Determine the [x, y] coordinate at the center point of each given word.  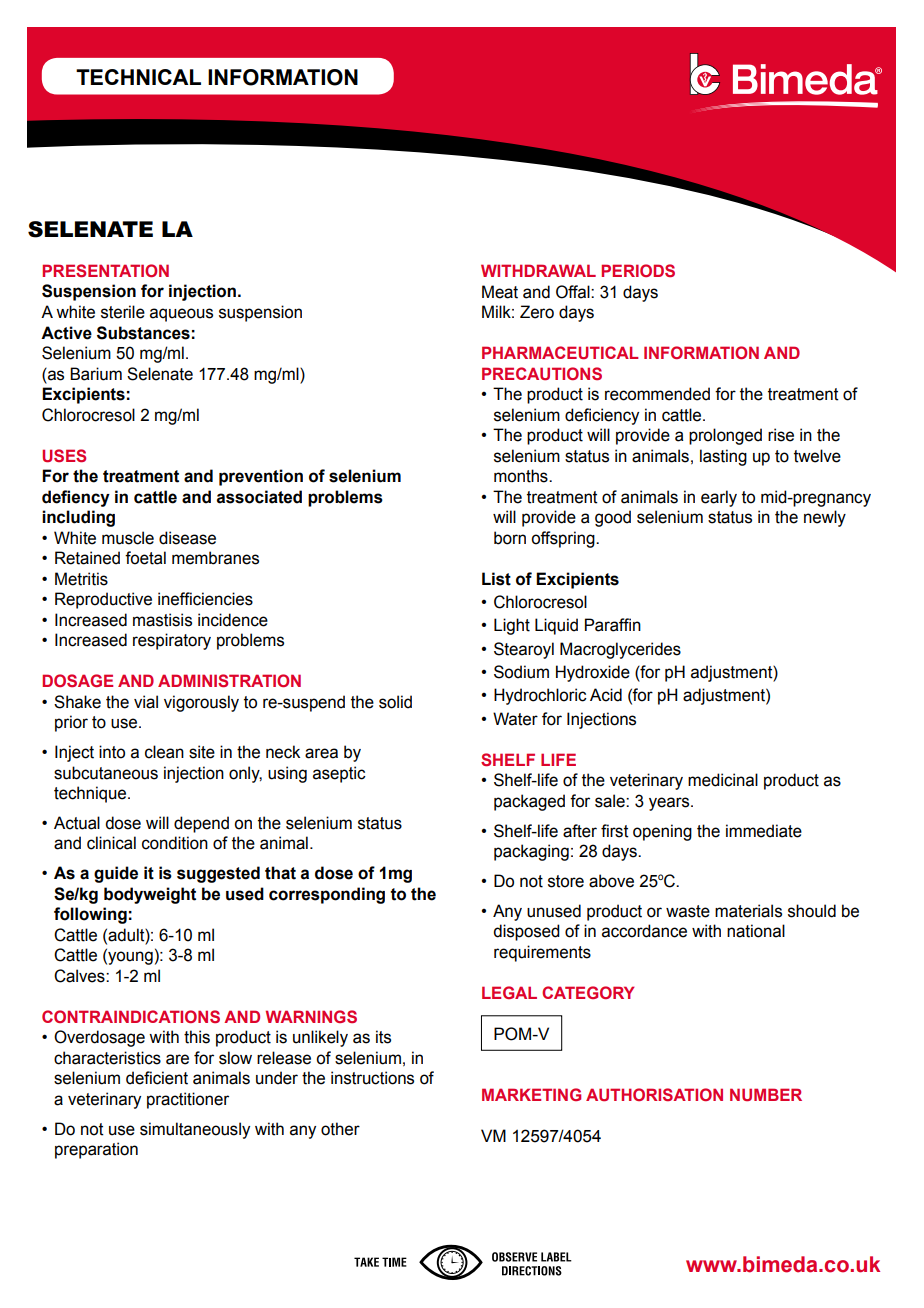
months [522, 476]
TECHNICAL [138, 77]
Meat [500, 292]
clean [164, 752]
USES [64, 456]
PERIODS [638, 270]
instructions [372, 1078]
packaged [529, 802]
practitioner [188, 1100]
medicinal [723, 780]
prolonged [725, 436]
